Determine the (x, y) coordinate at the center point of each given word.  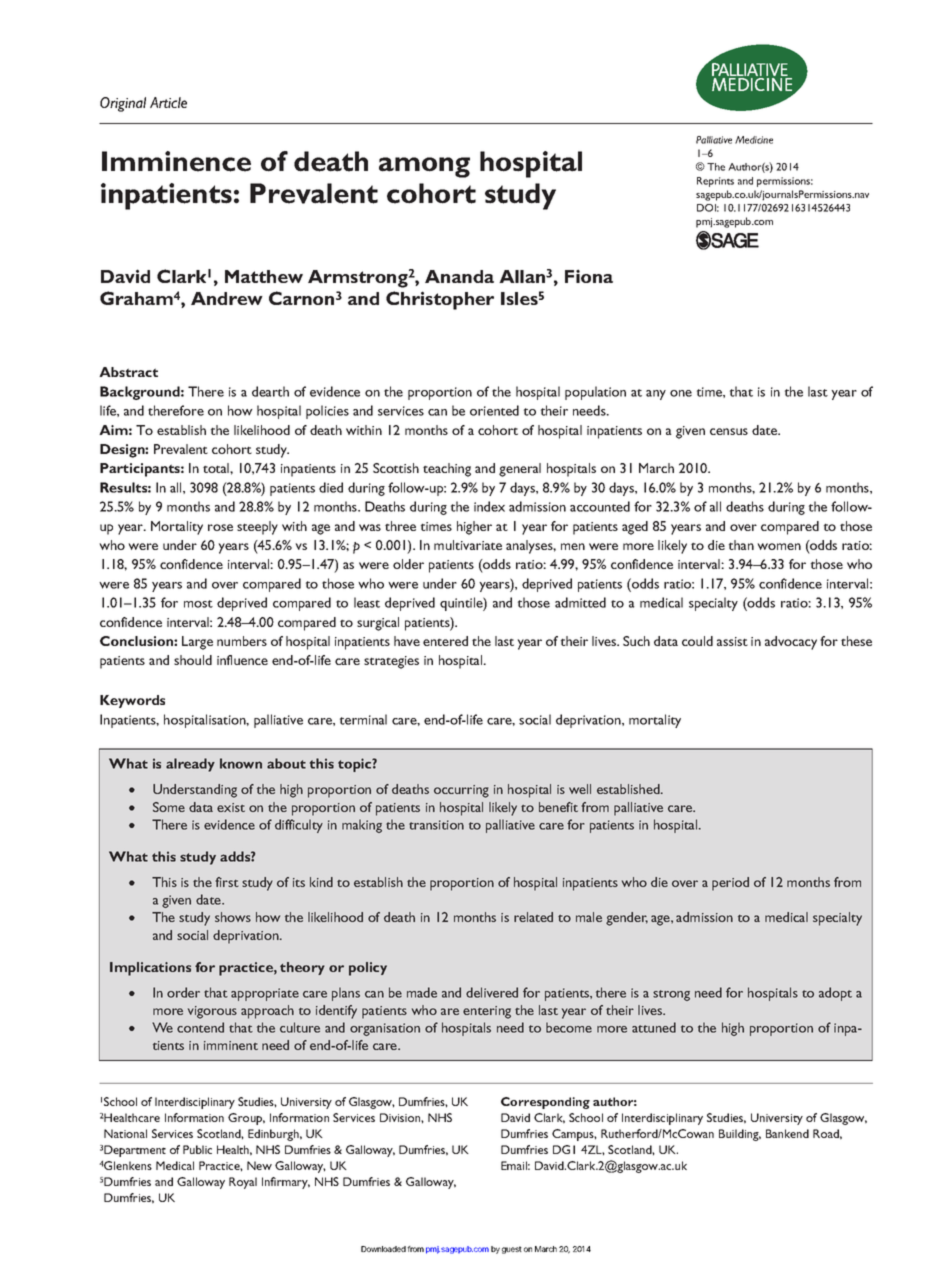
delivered (492, 992)
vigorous (212, 1012)
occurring (461, 791)
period (730, 884)
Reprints (715, 182)
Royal (243, 1183)
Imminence (176, 161)
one (681, 393)
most (198, 604)
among (424, 167)
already (190, 765)
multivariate (468, 545)
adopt (835, 994)
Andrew (227, 298)
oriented (494, 410)
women (779, 546)
